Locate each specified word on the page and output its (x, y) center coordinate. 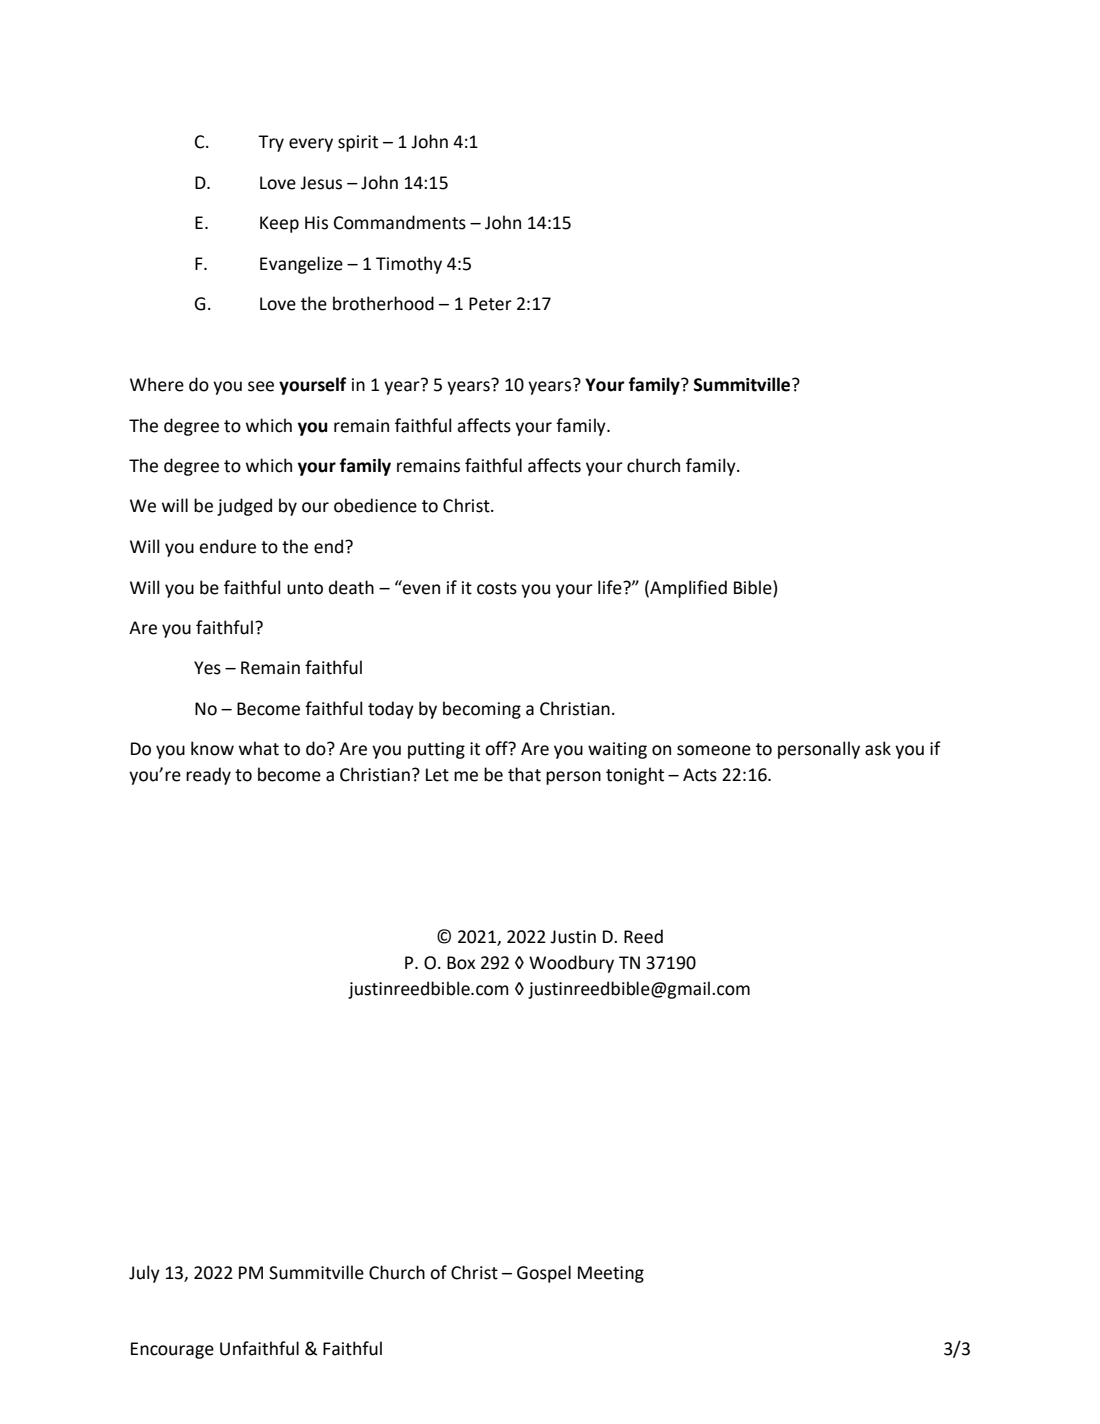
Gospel (544, 1274)
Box (461, 963)
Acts (700, 775)
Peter (490, 304)
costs (497, 588)
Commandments (400, 222)
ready (208, 776)
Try (271, 143)
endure (227, 546)
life (611, 587)
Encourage (172, 1350)
